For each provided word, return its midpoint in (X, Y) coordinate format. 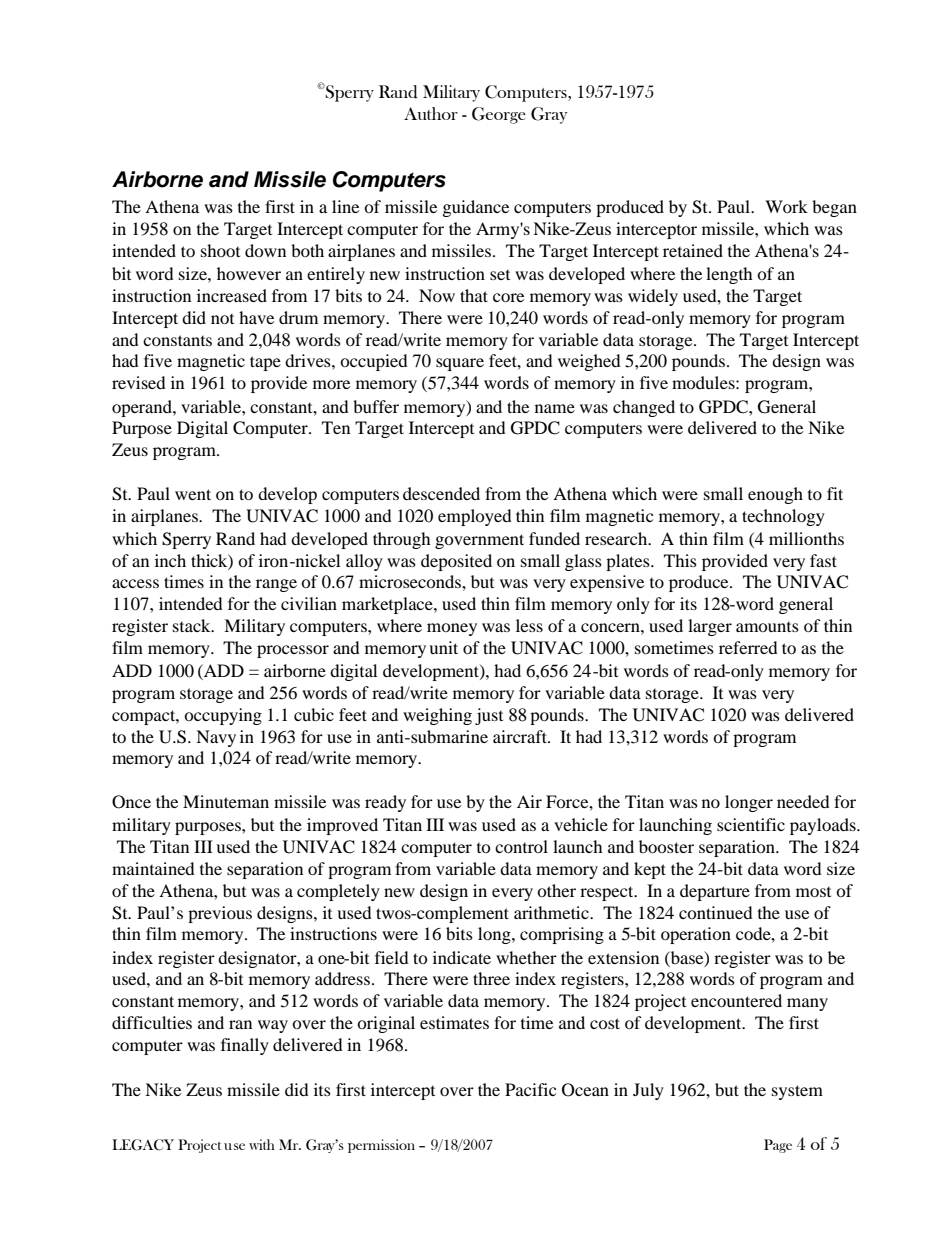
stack (193, 625)
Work (786, 206)
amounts (767, 627)
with (262, 1144)
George (499, 115)
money (452, 629)
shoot (220, 250)
